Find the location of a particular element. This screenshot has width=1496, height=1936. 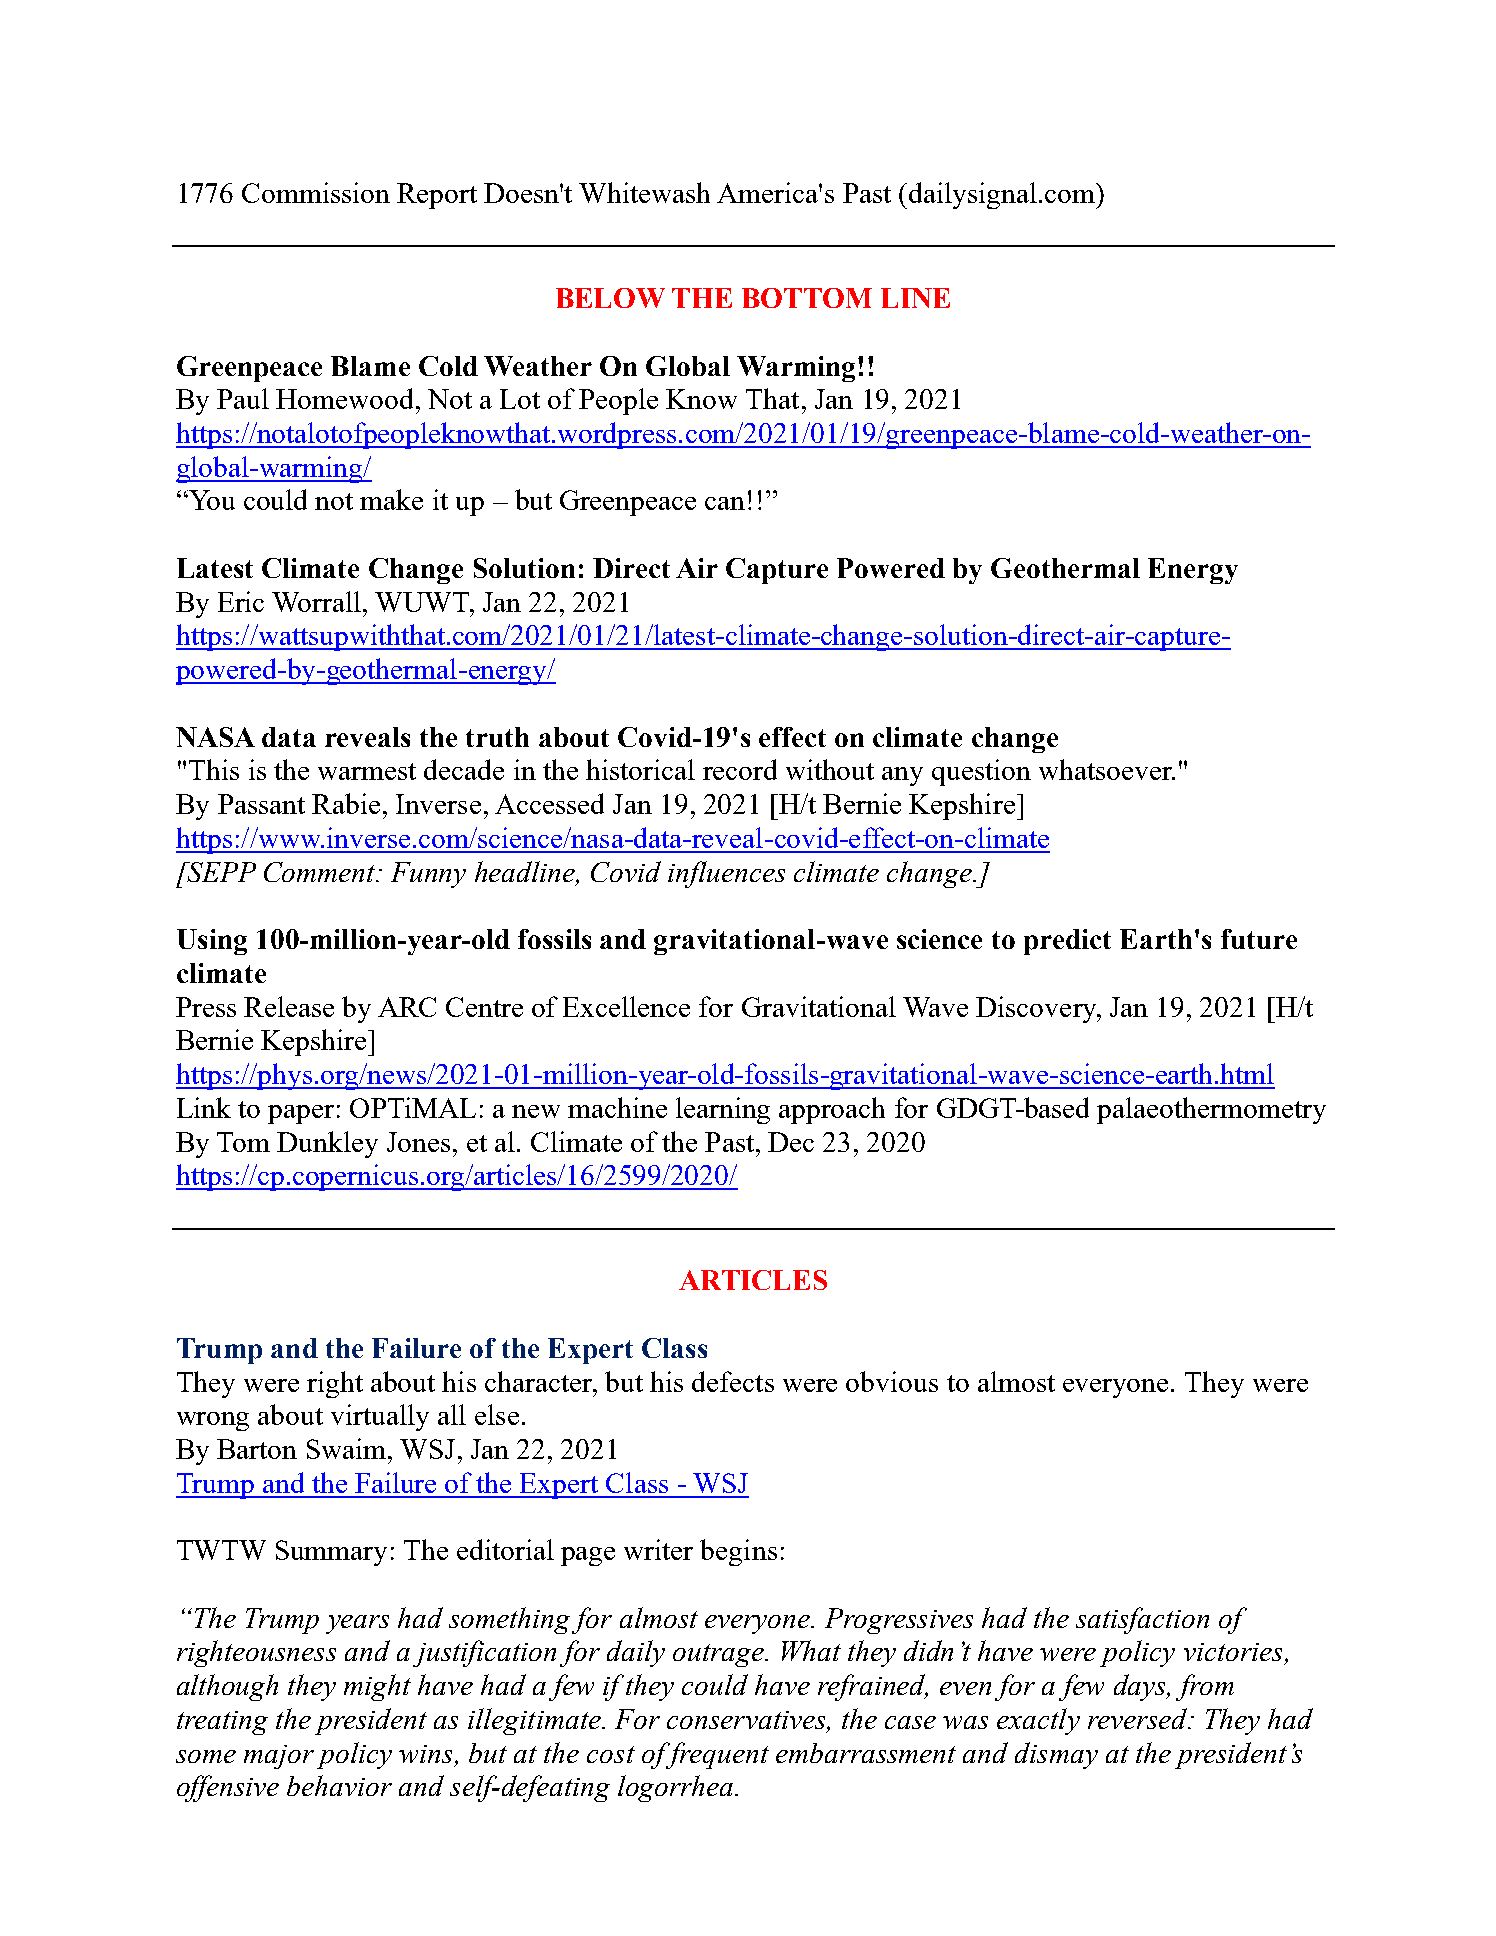

BOTTOM is located at coordinates (807, 298).
